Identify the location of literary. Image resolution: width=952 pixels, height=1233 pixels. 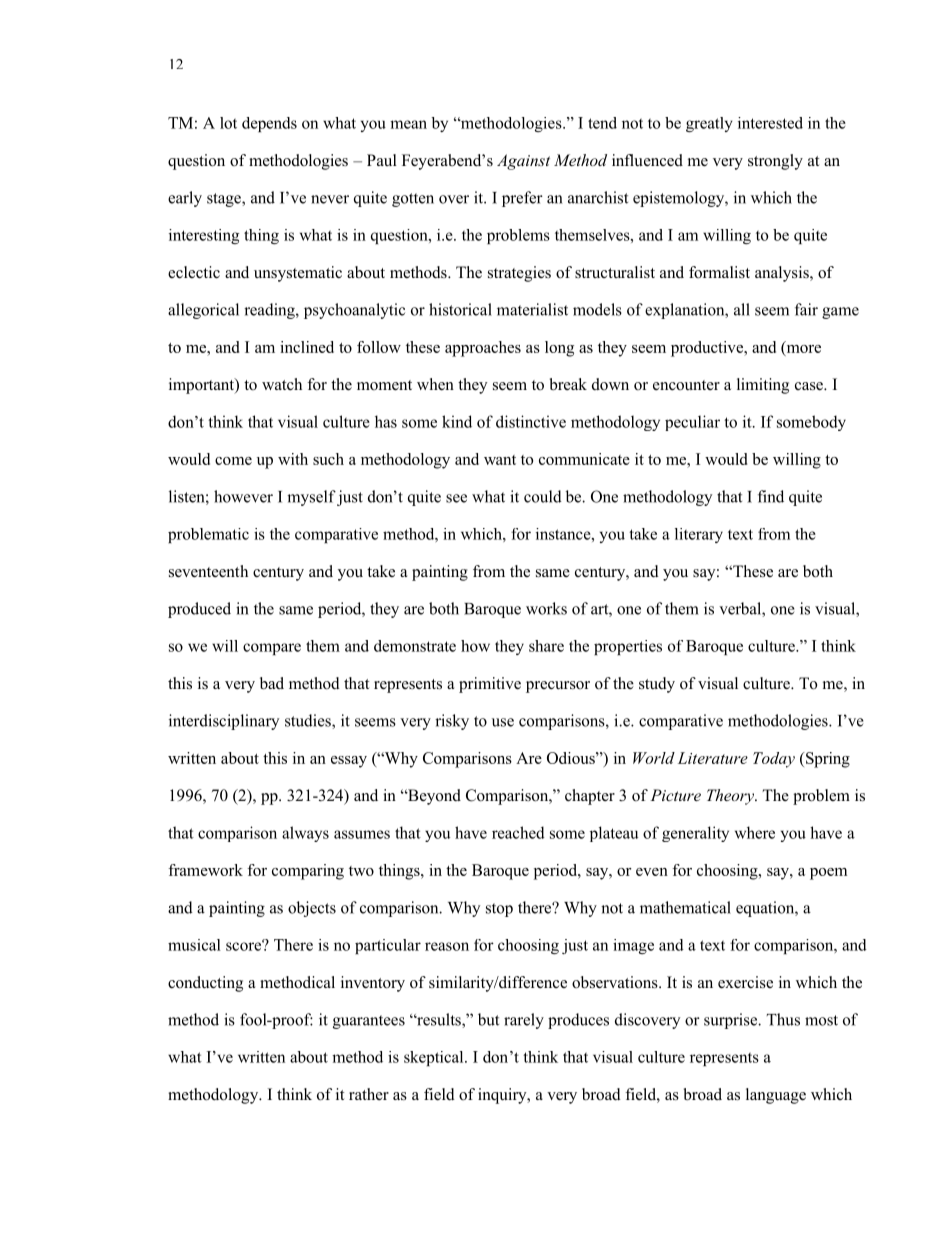
(699, 535).
